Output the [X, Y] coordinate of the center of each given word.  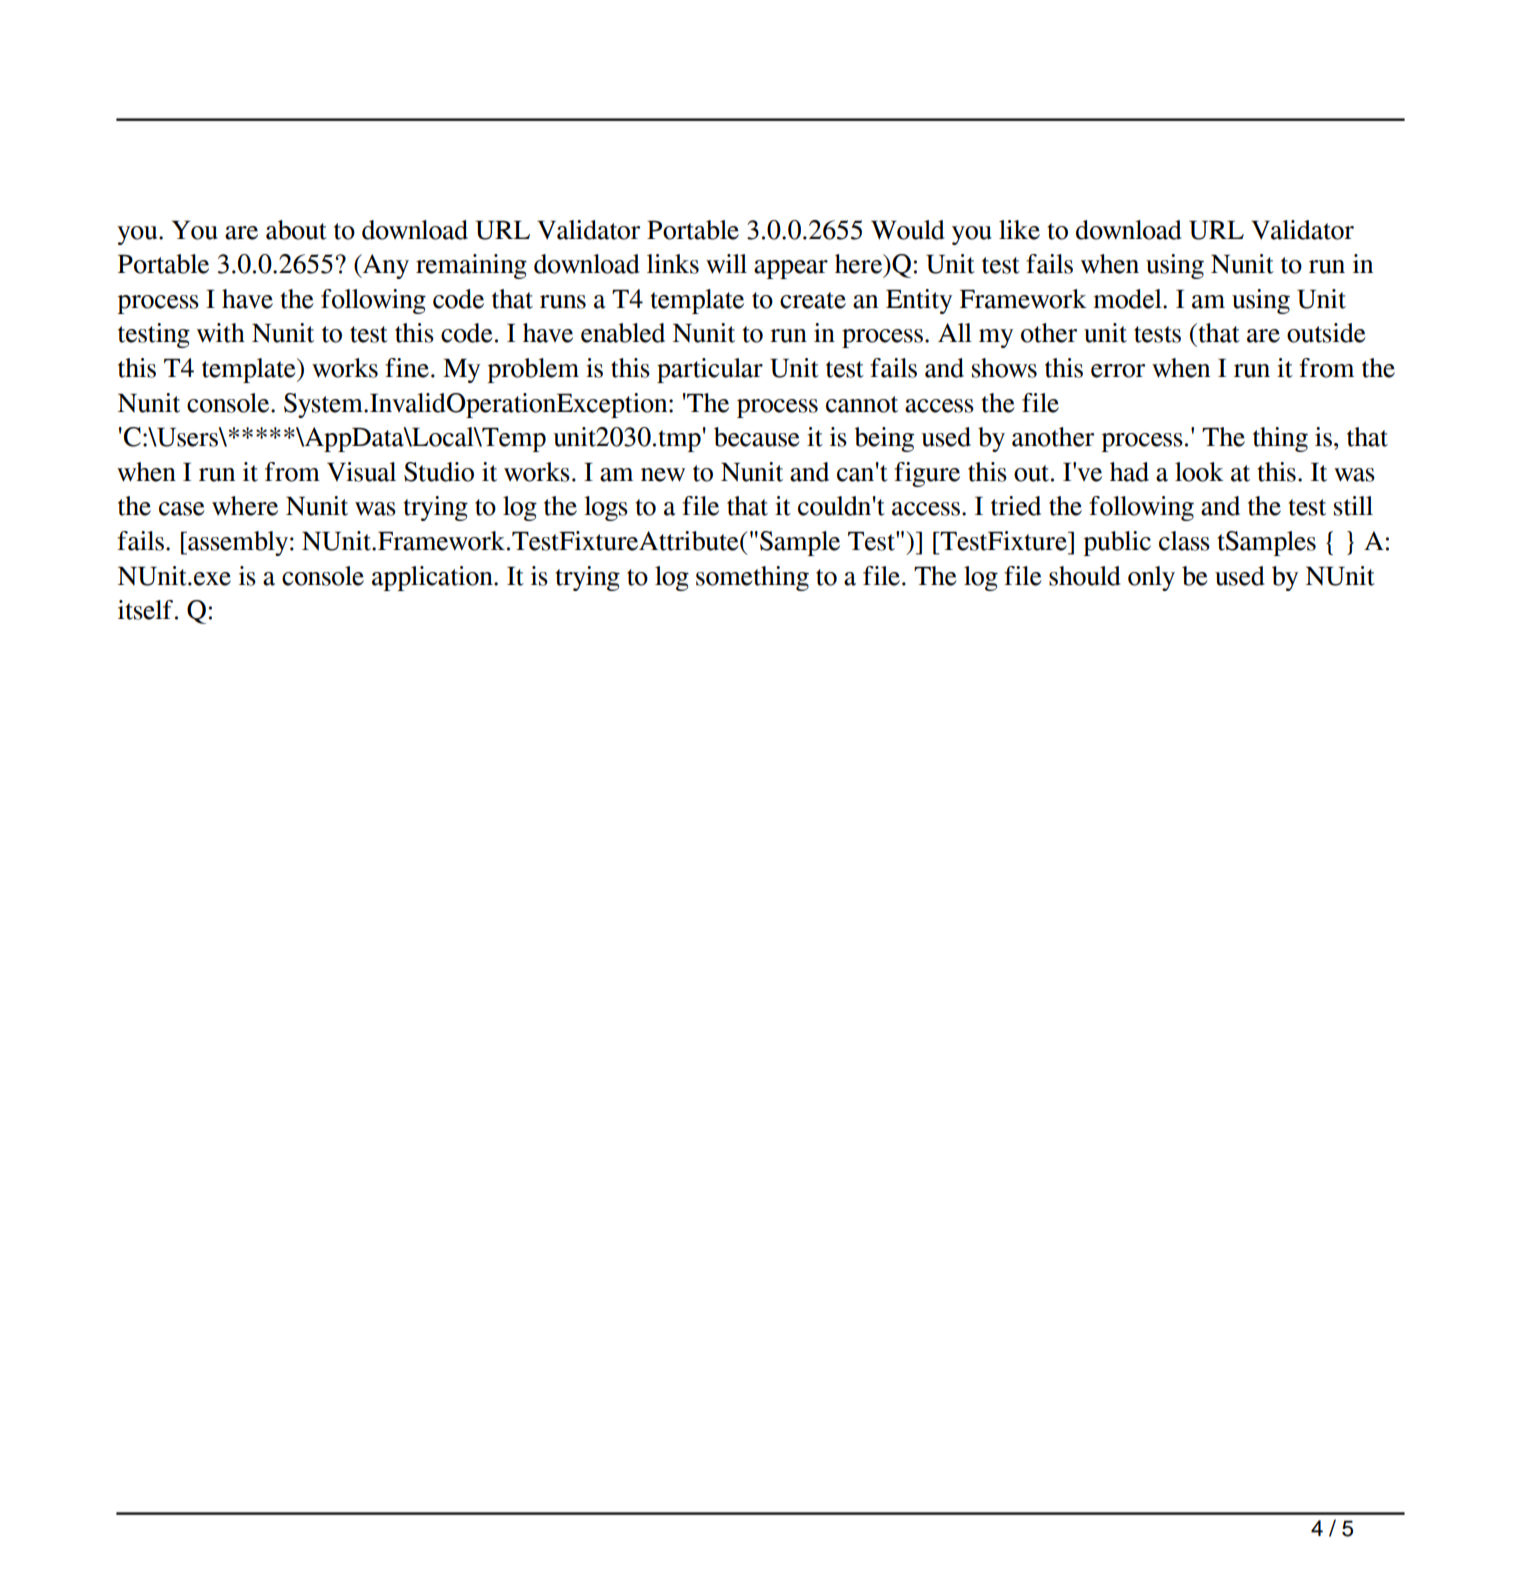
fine [407, 368]
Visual [361, 472]
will [726, 263]
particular [710, 370]
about [296, 230]
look [1199, 472]
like [1019, 230]
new [663, 475]
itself [145, 610]
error [1118, 371]
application [433, 578]
